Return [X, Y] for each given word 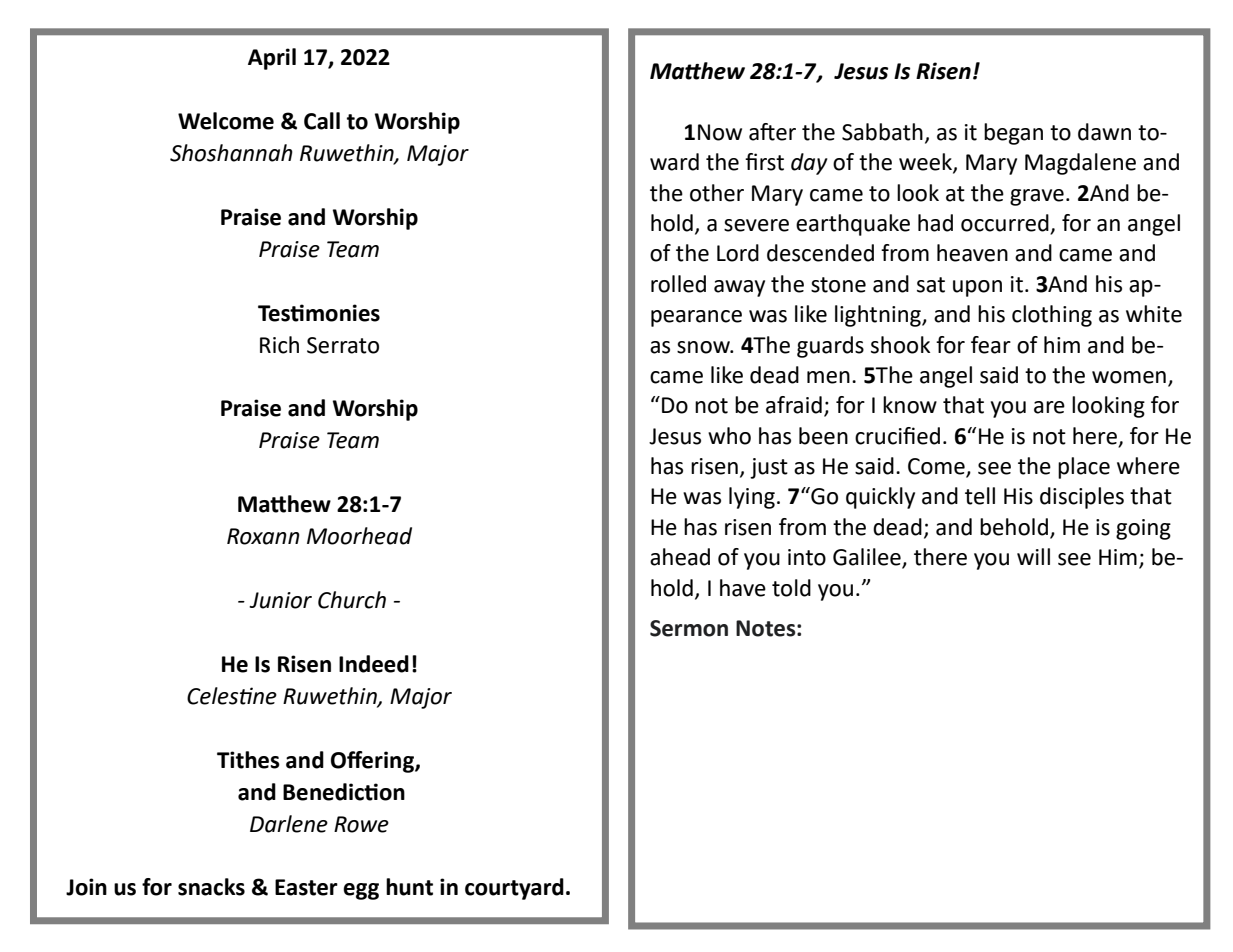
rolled [678, 284]
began [1013, 134]
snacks [211, 887]
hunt [409, 887]
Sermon [689, 628]
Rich [279, 345]
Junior [280, 600]
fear [991, 345]
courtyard [514, 889]
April [272, 59]
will [1033, 556]
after [772, 132]
